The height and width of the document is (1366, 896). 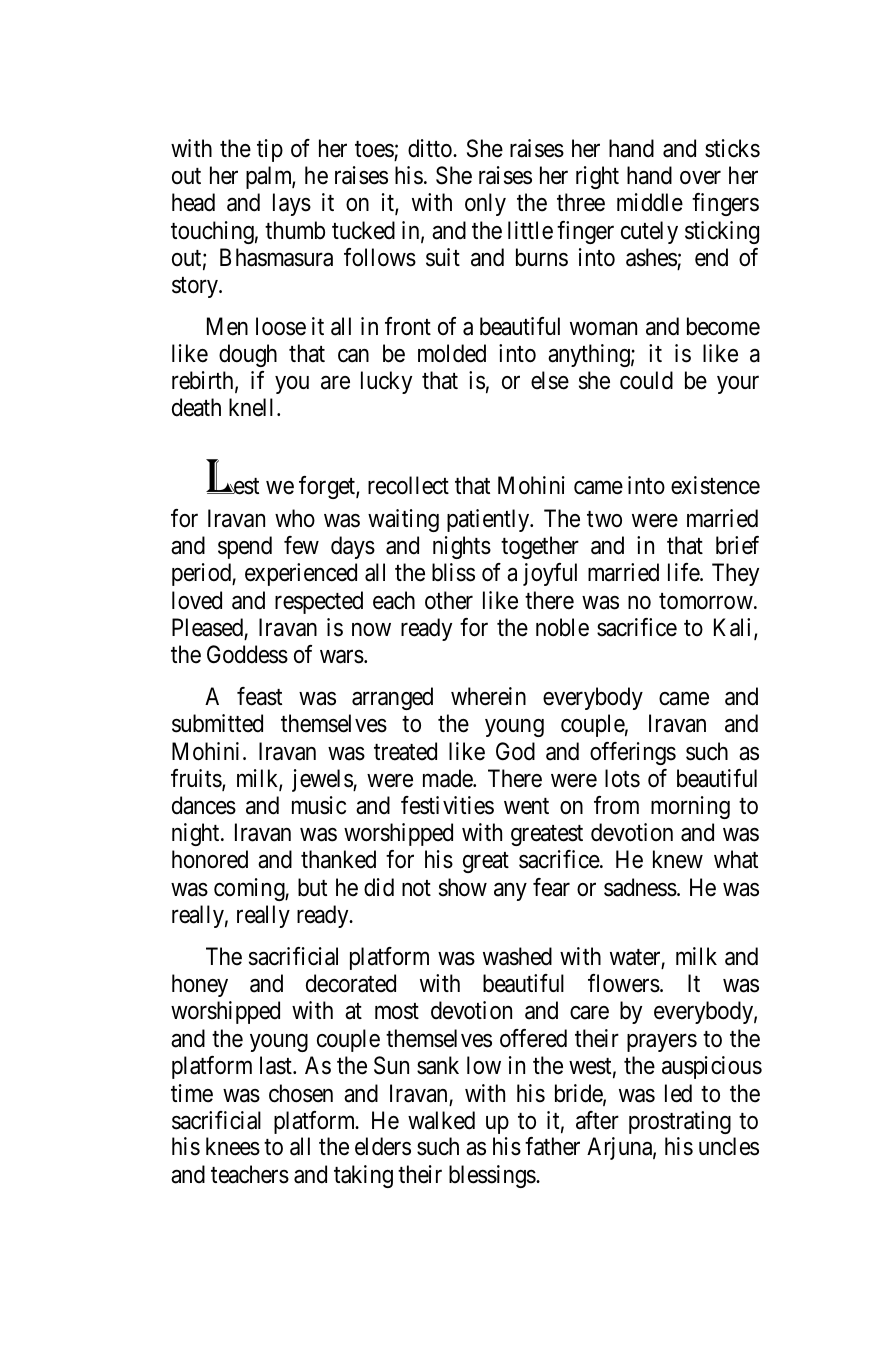 I want to click on morning, so click(x=690, y=807).
